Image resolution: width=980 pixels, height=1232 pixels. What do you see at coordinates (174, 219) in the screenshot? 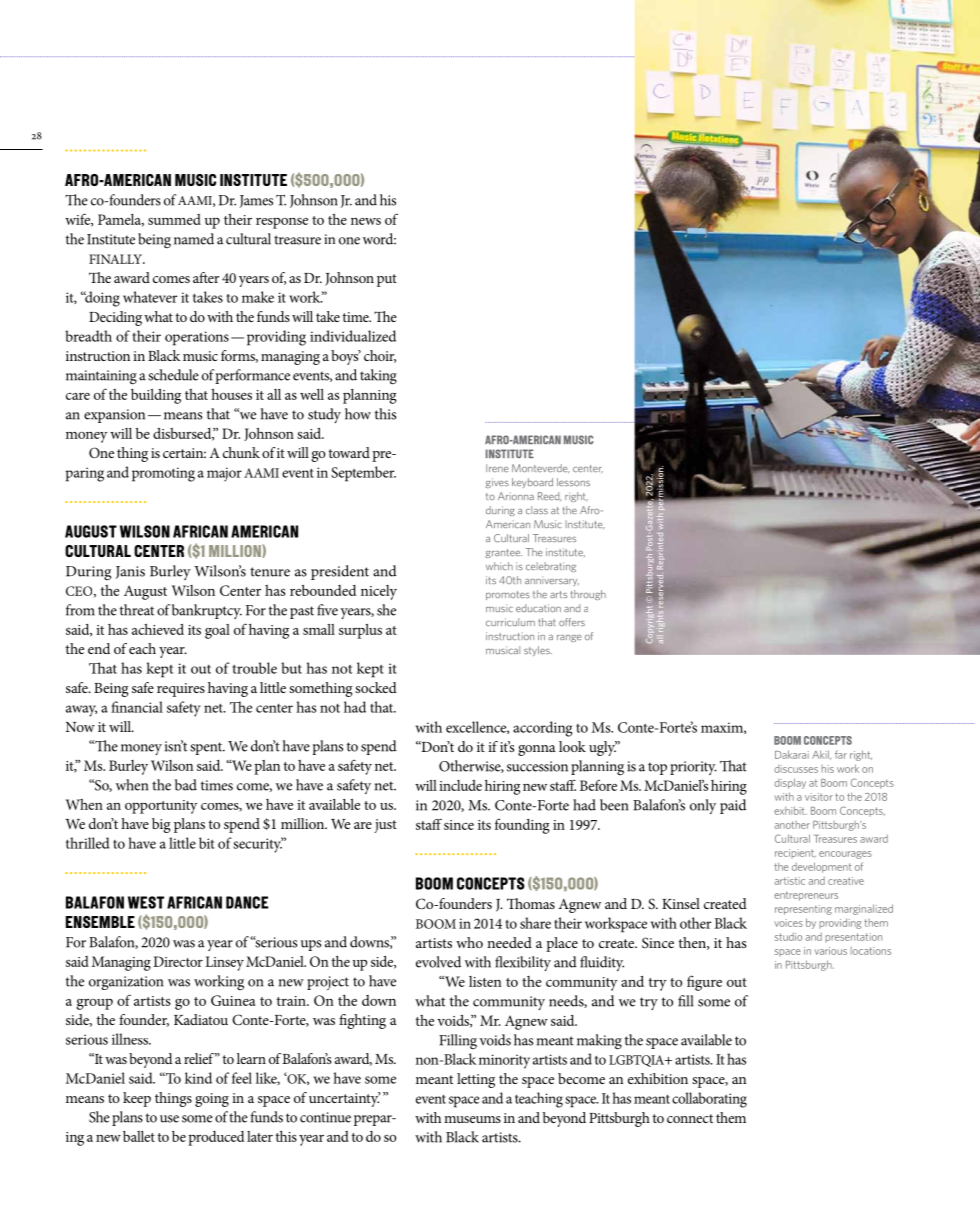
I see `summed` at bounding box center [174, 219].
